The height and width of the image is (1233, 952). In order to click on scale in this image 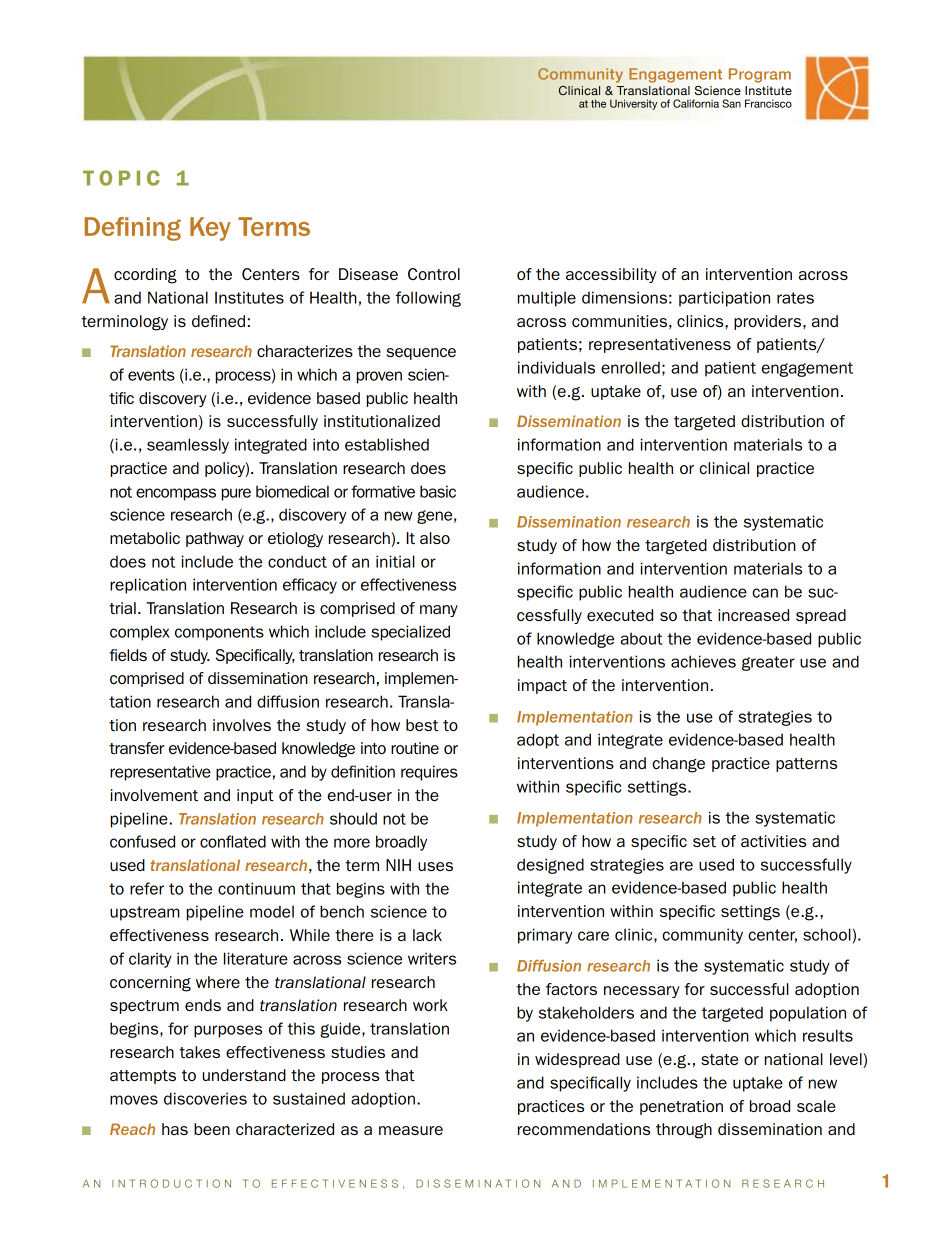, I will do `click(816, 1106)`.
